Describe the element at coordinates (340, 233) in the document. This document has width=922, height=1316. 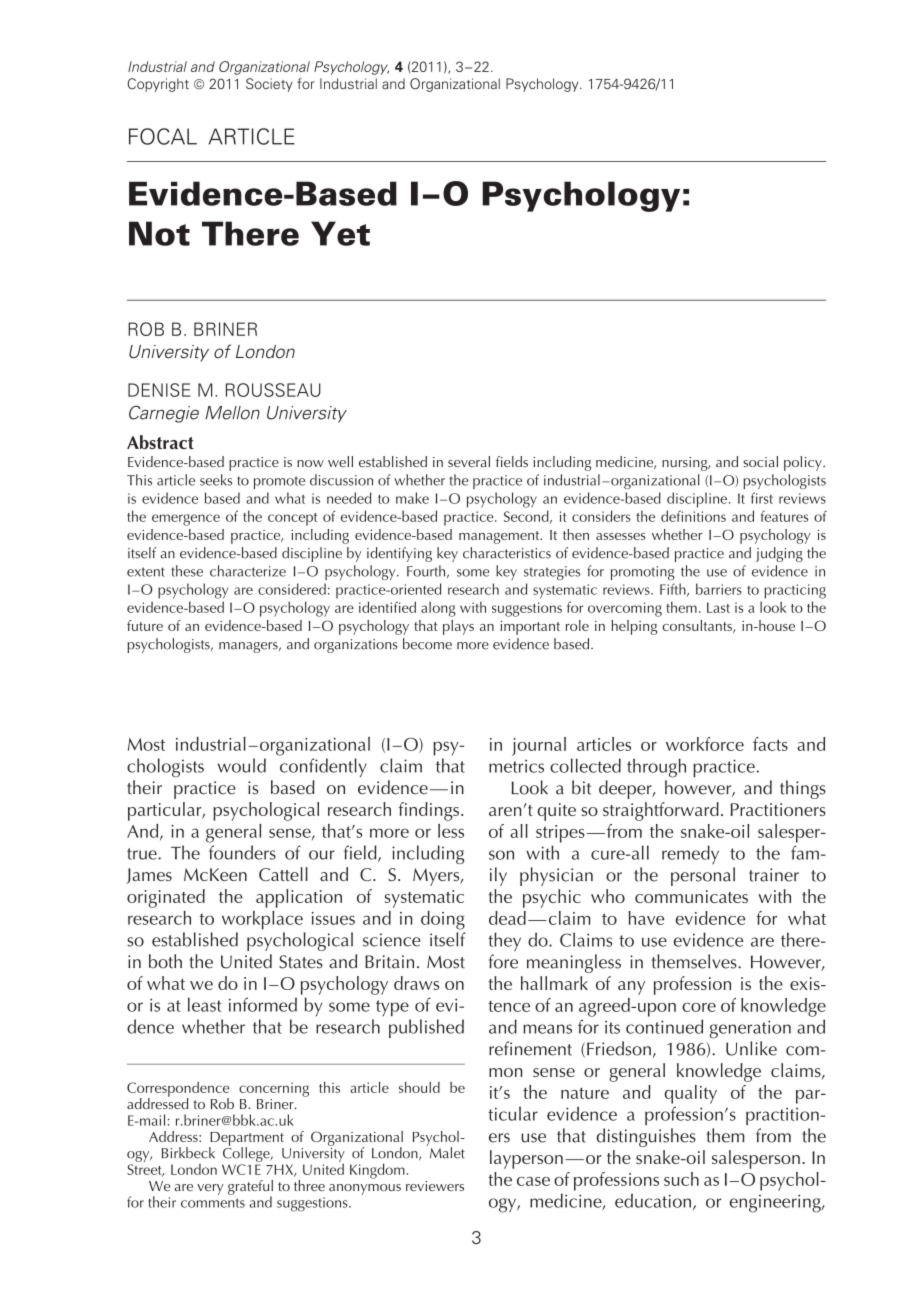
I see `Yet` at that location.
